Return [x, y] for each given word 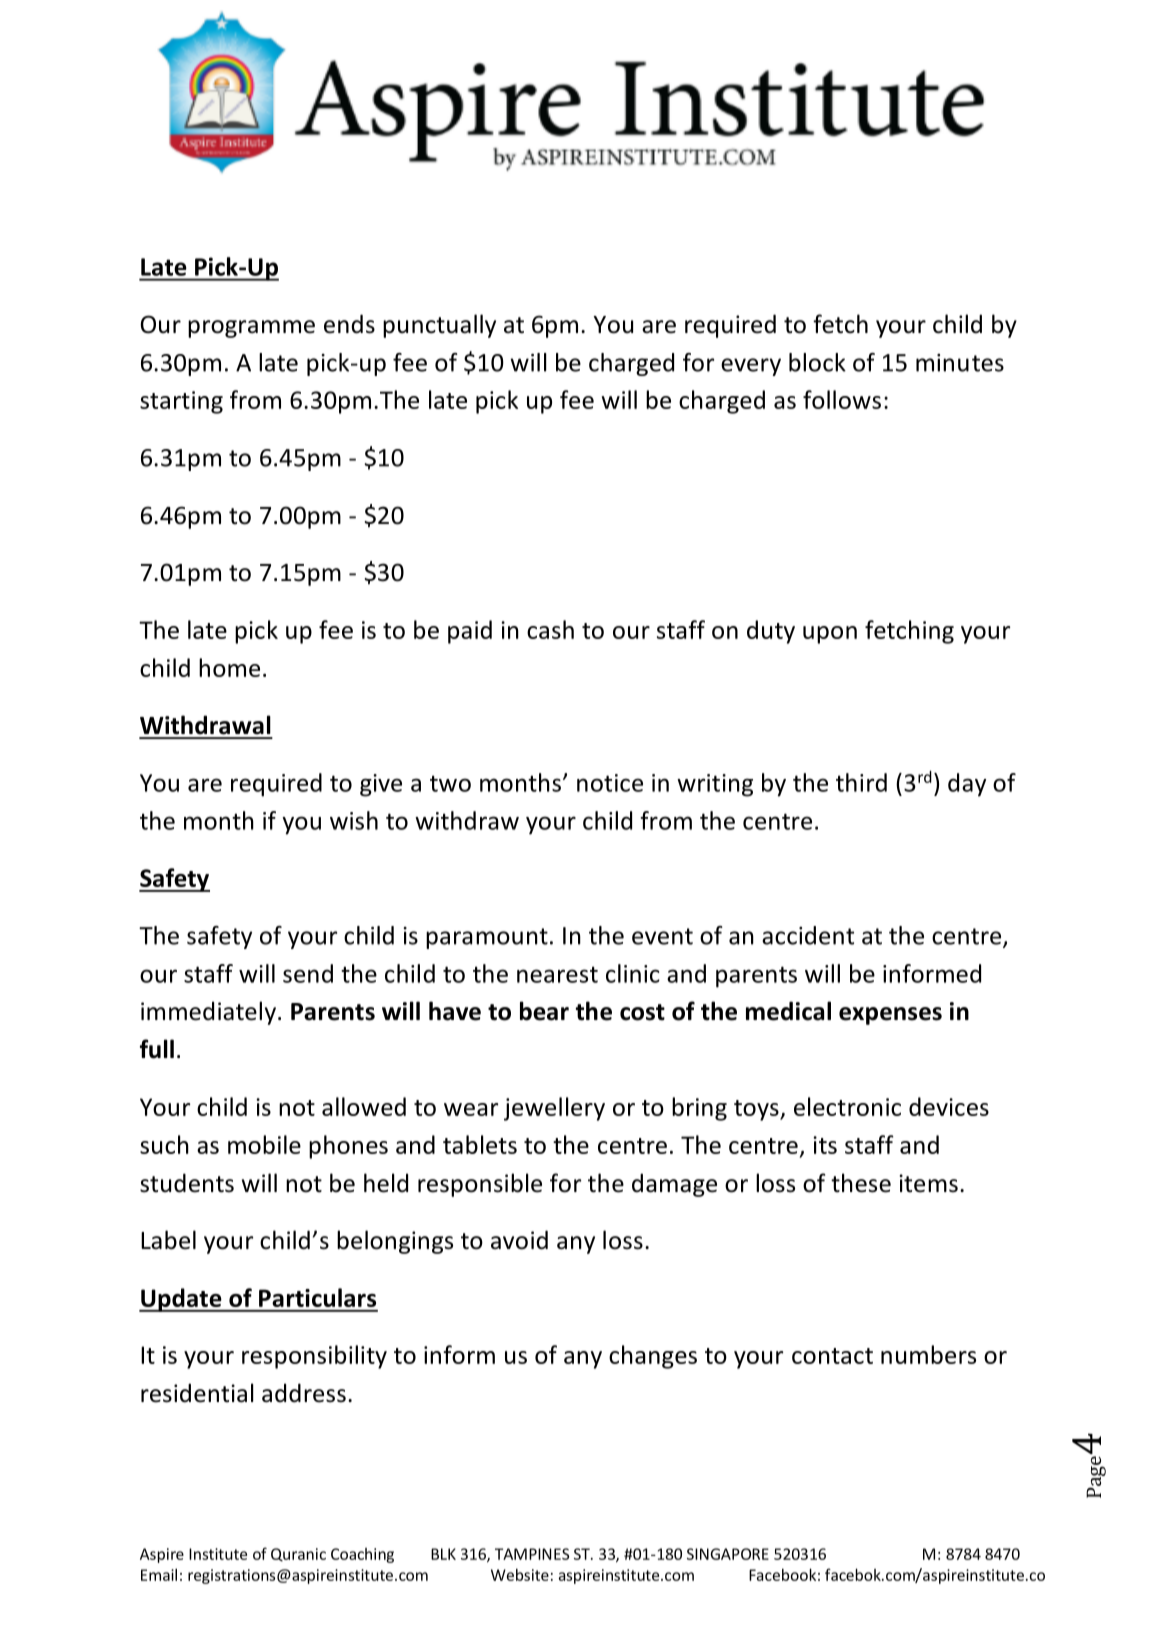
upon [830, 635]
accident [808, 935]
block [817, 362]
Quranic [298, 1554]
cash [550, 629]
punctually [439, 326]
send [308, 973]
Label [168, 1240]
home [229, 667]
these [861, 1183]
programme [251, 329]
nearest [557, 974]
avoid [519, 1240]
